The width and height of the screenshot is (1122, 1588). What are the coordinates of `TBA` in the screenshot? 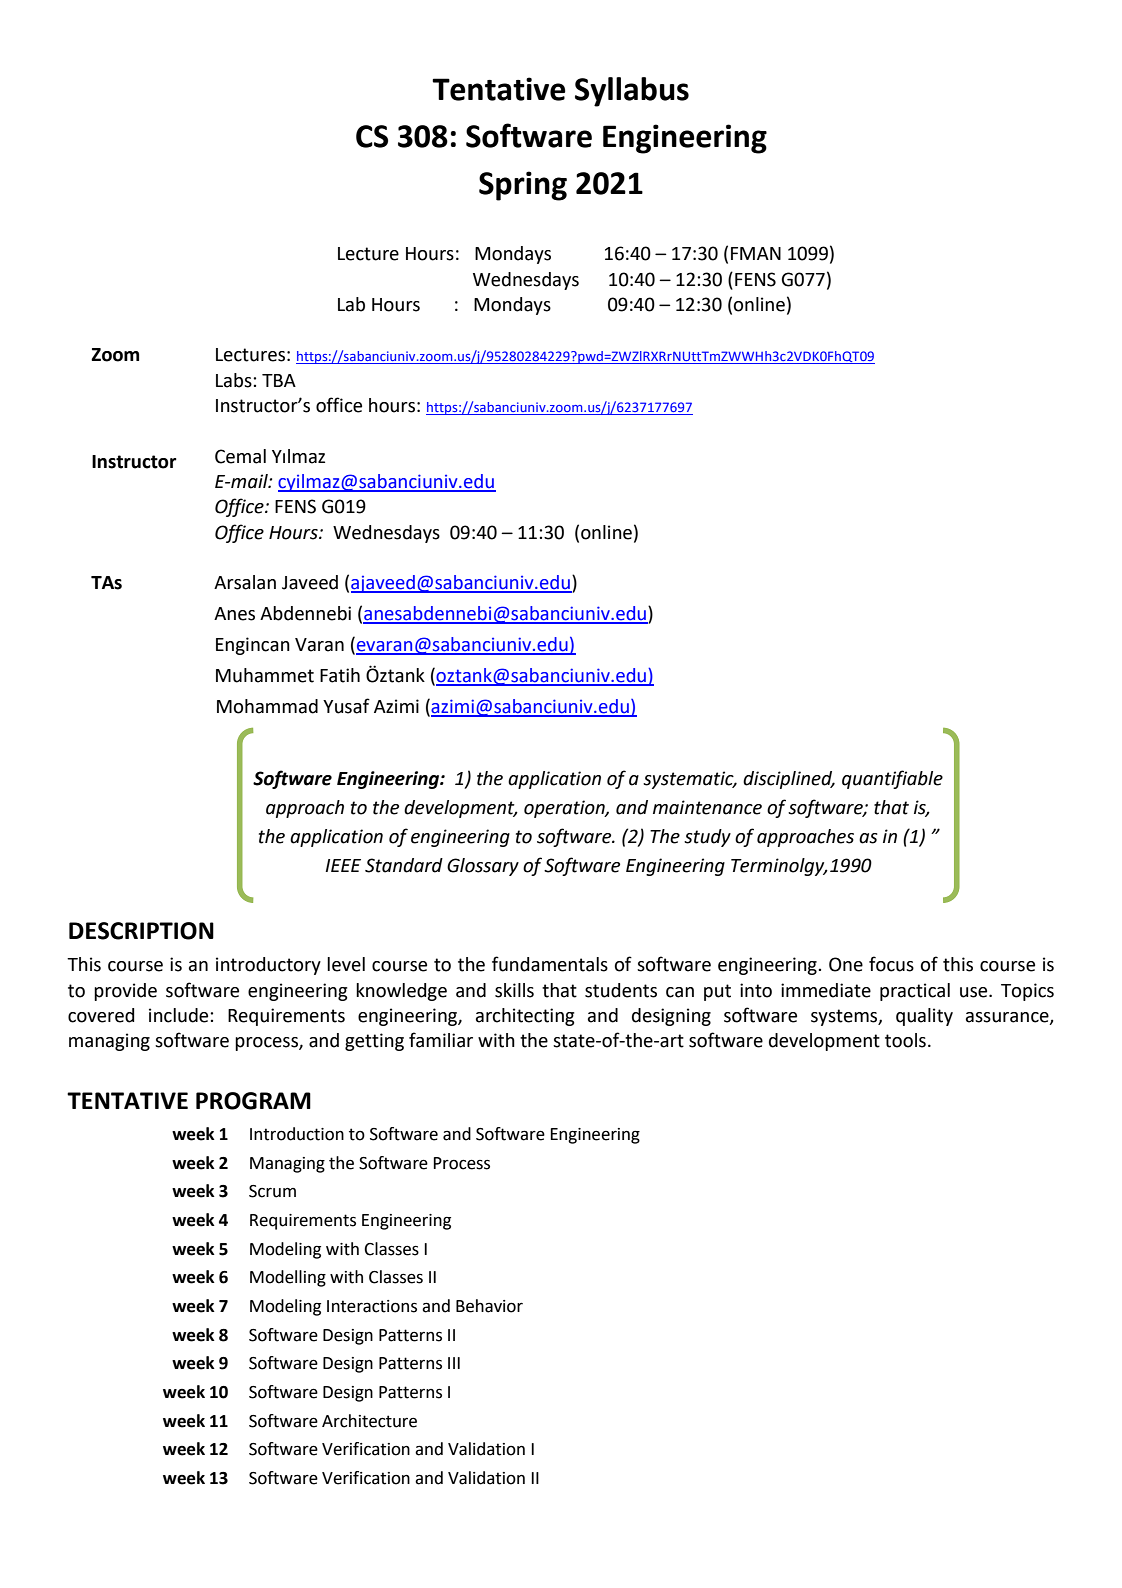 It's located at (279, 380).
